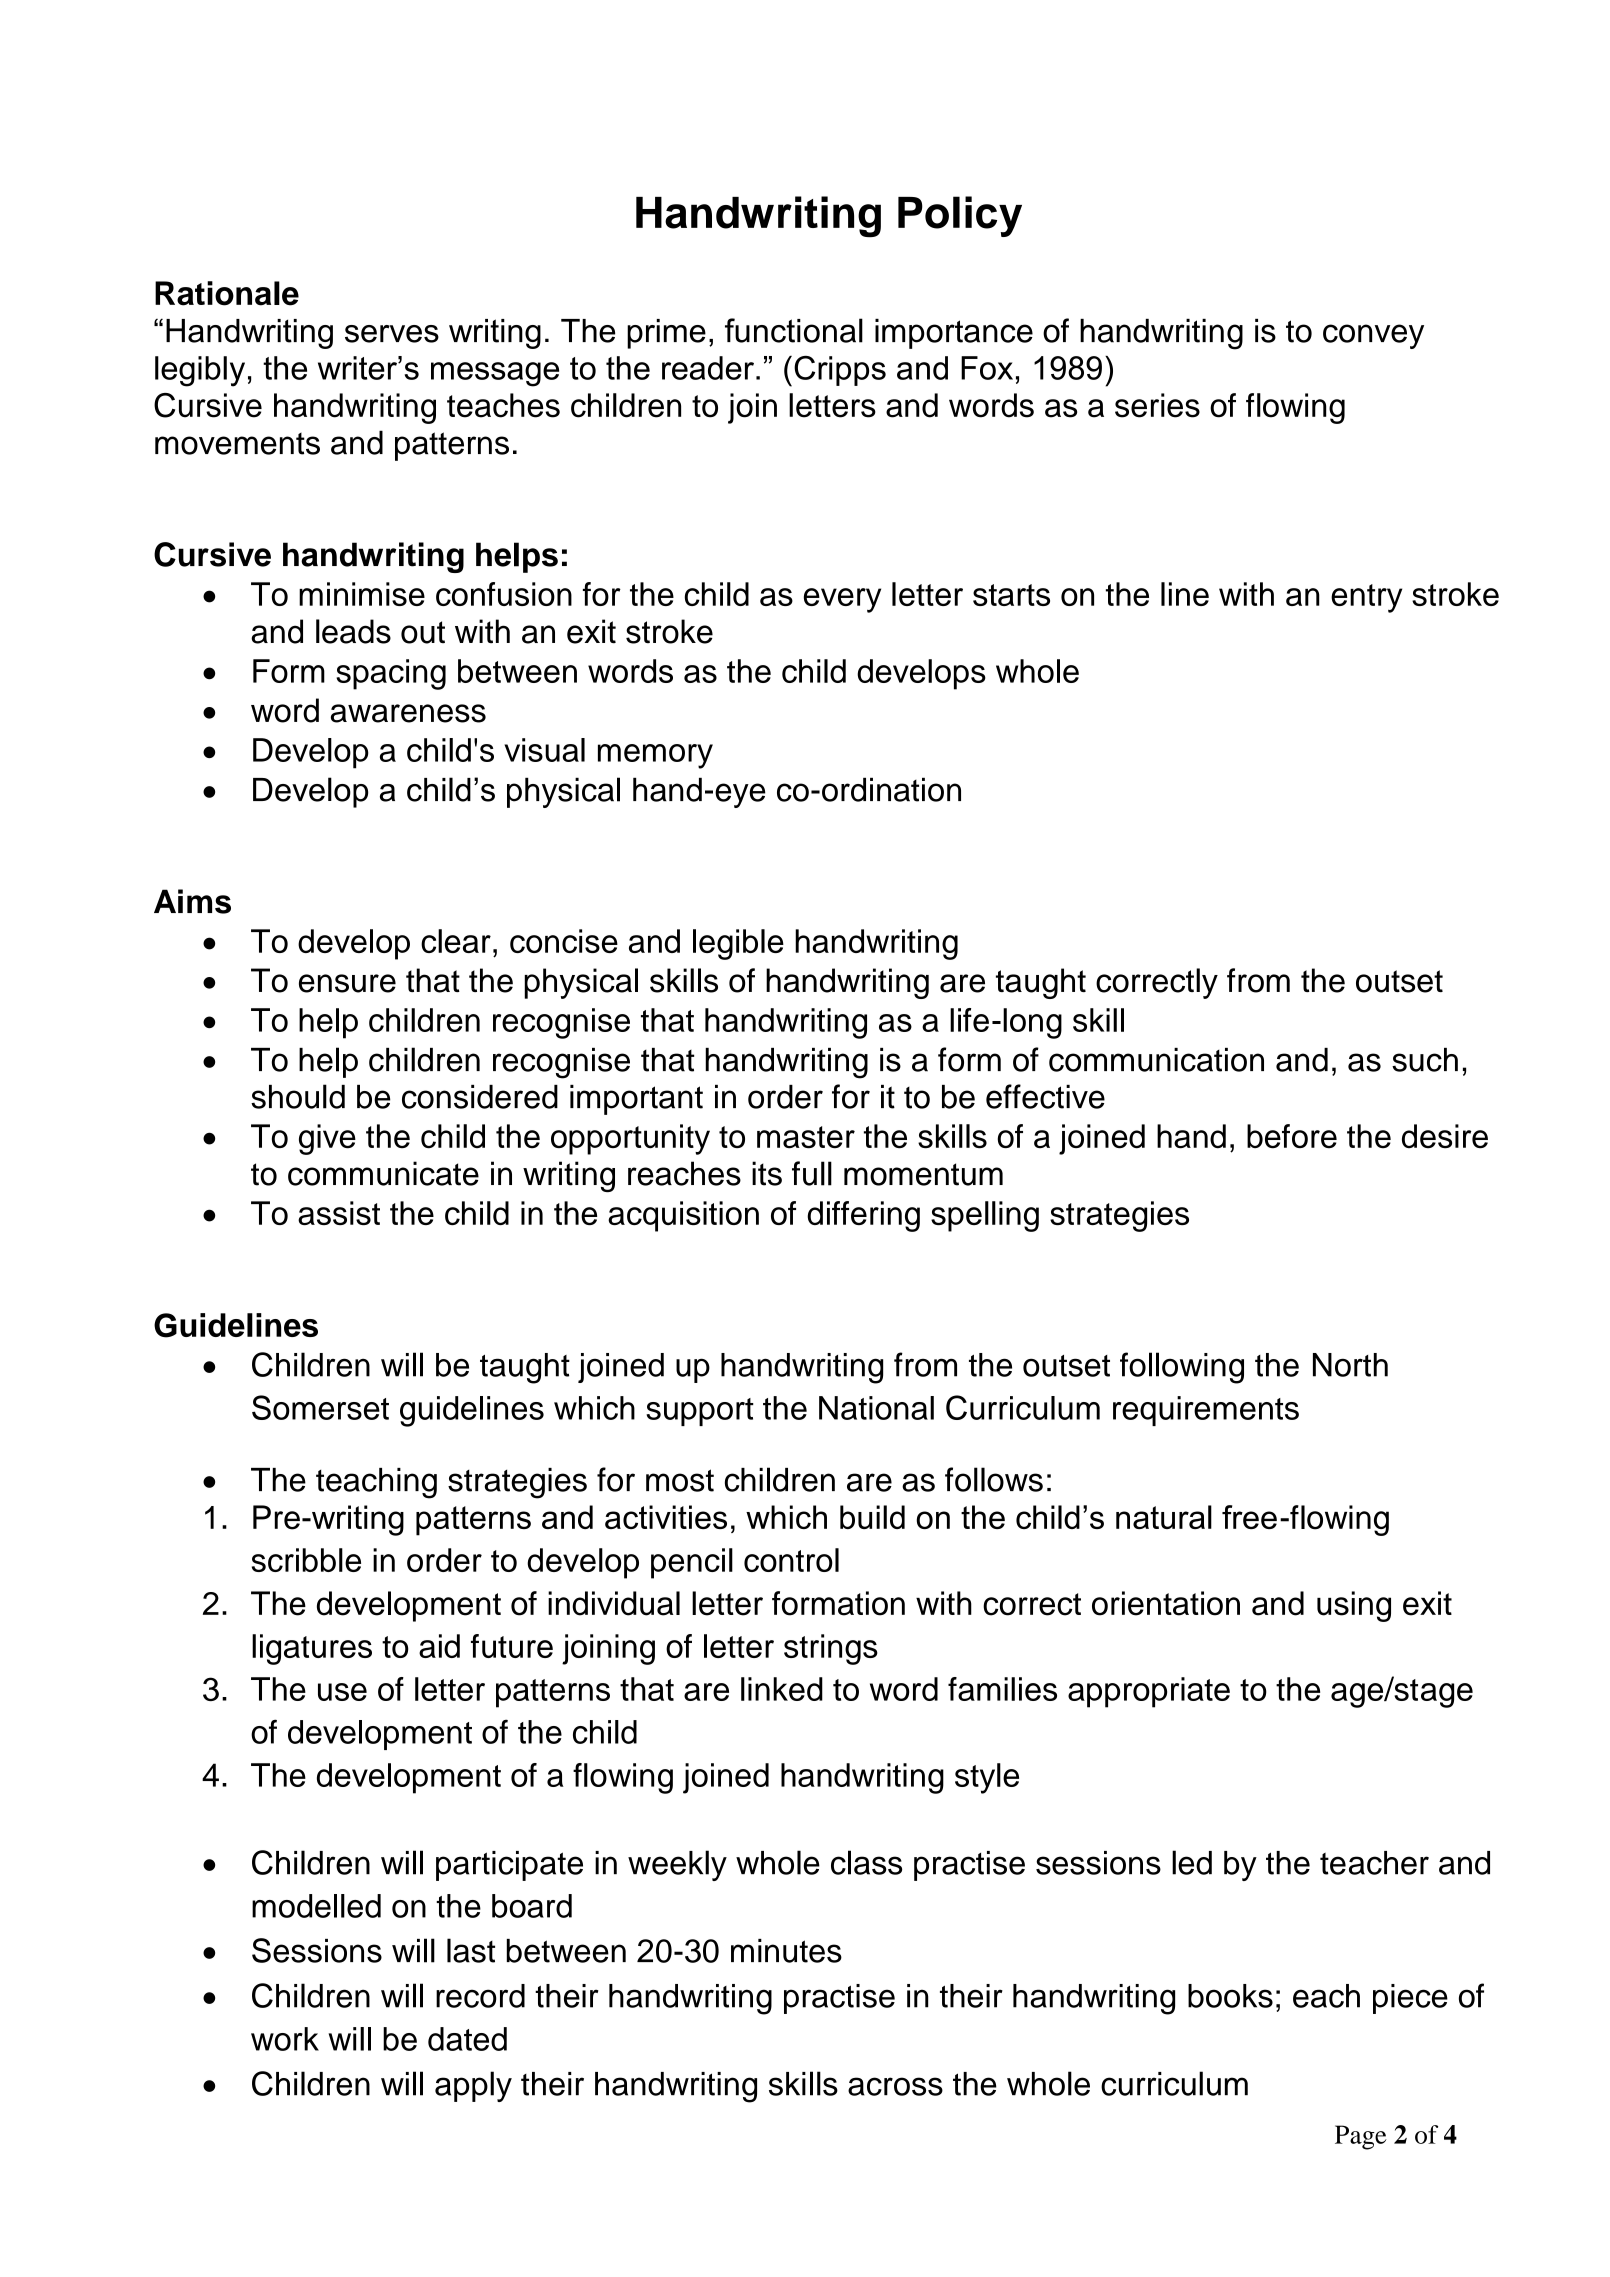  I want to click on serves, so click(392, 334).
